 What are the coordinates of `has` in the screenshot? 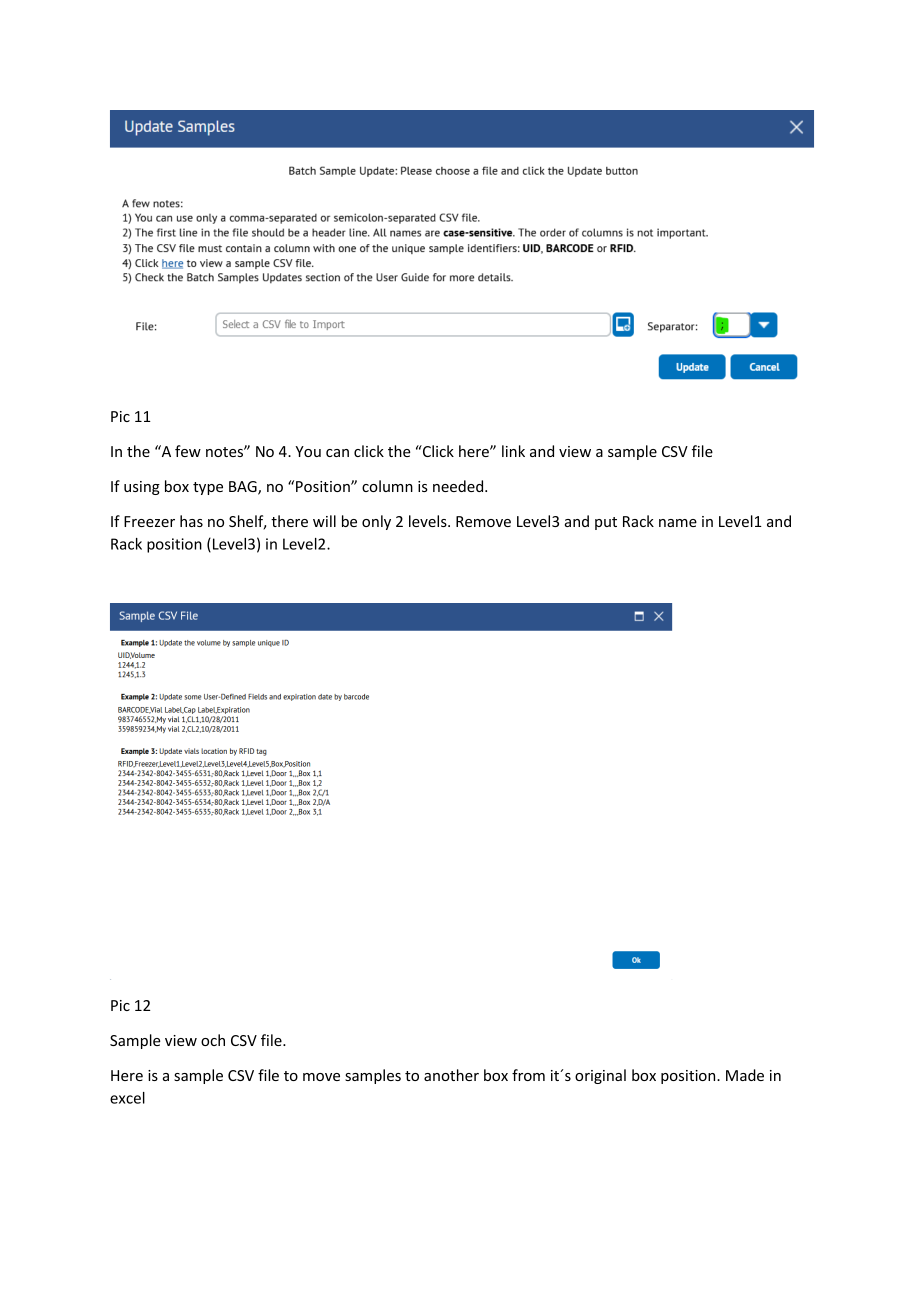 It's located at (191, 521).
